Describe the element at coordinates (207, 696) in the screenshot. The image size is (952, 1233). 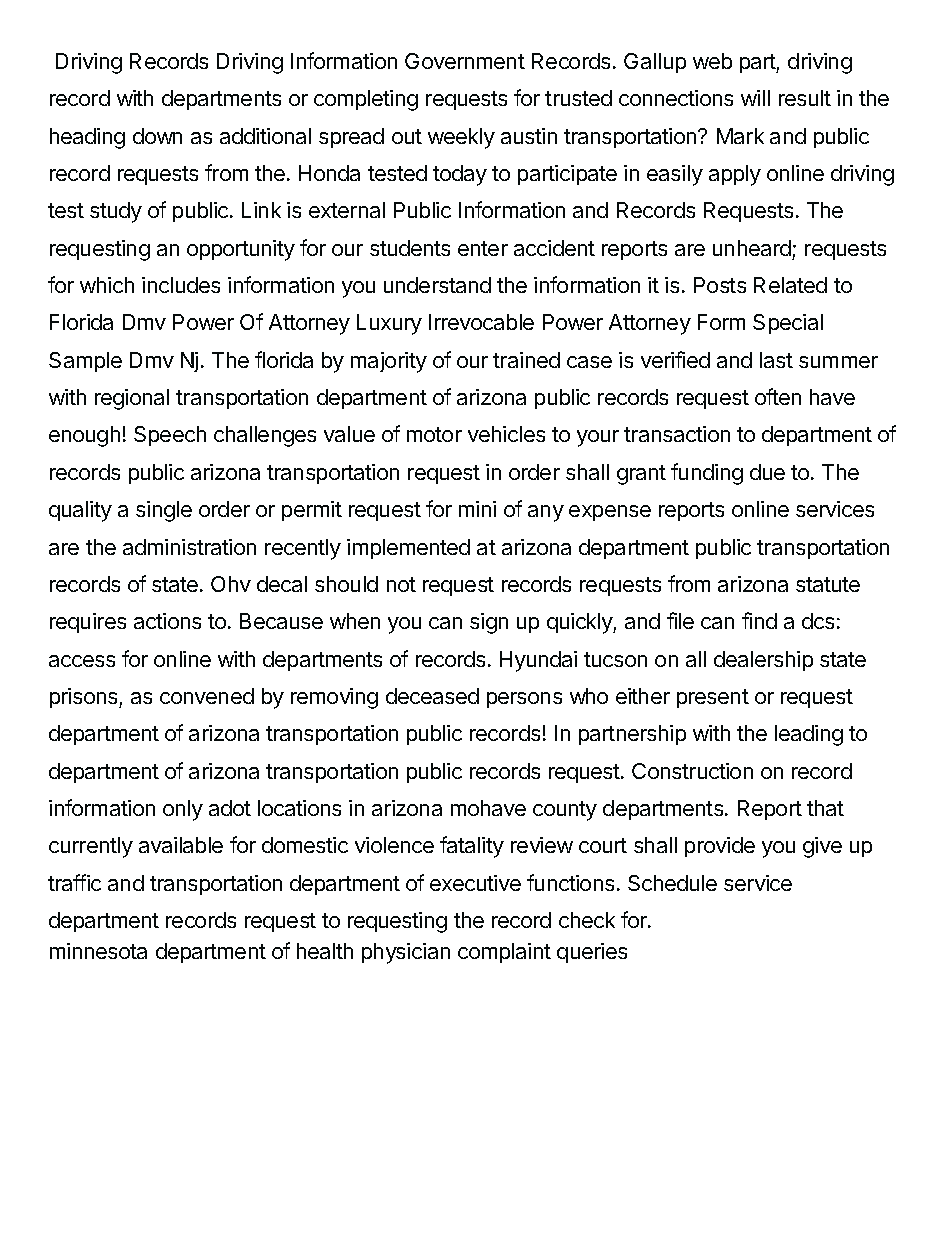
I see `convened` at that location.
